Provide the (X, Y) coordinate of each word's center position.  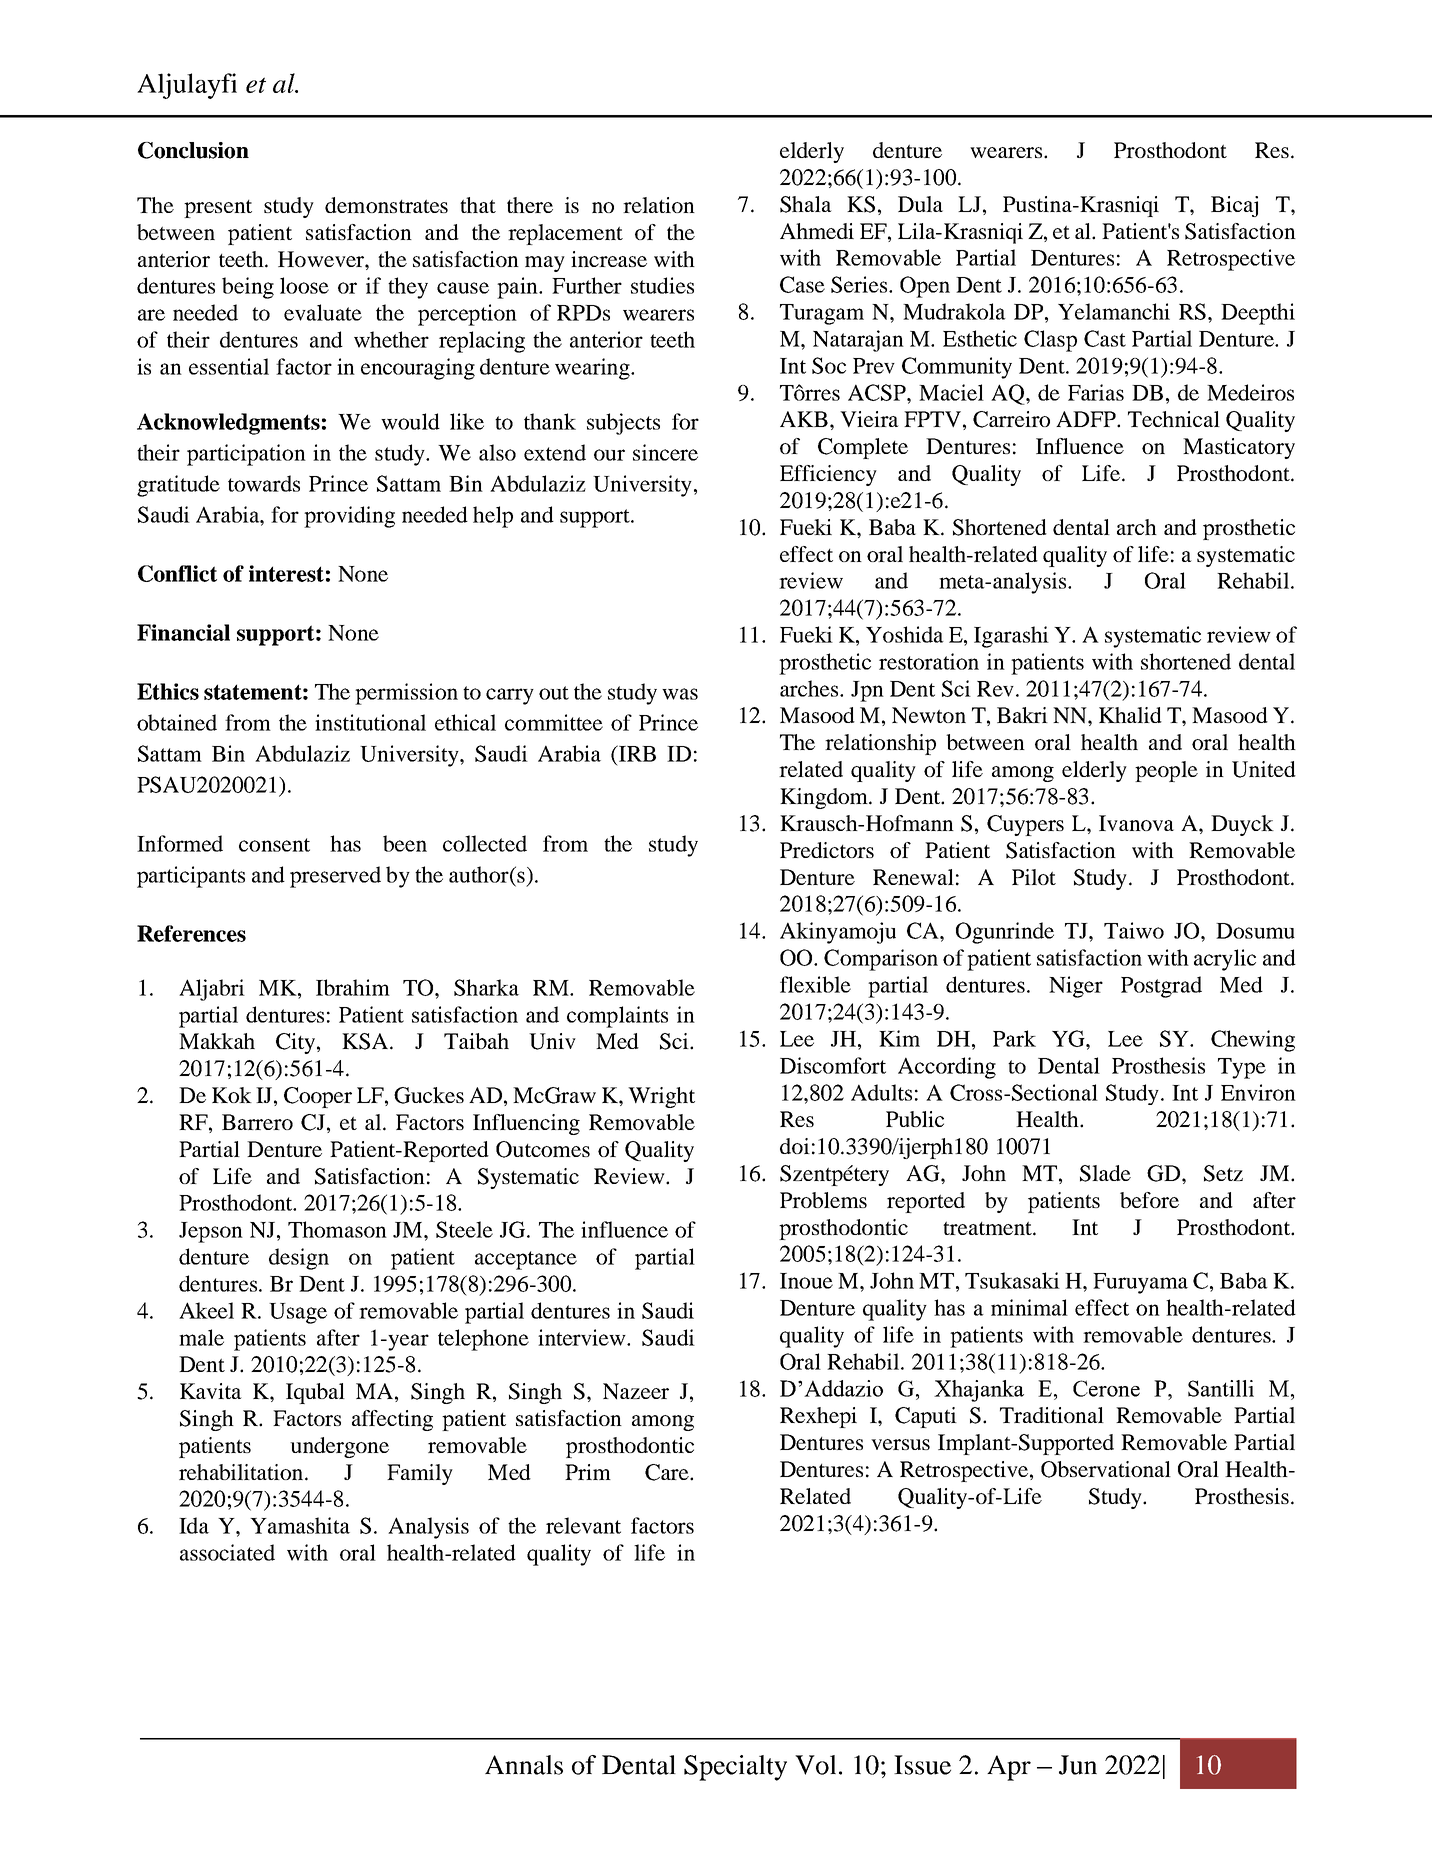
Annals (524, 1765)
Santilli (1221, 1388)
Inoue (806, 1281)
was (680, 694)
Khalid (1130, 715)
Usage (298, 1313)
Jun (1078, 1765)
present (218, 209)
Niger (1076, 987)
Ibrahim (353, 987)
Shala (806, 204)
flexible (815, 984)
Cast (1105, 338)
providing (349, 517)
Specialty (735, 1768)
